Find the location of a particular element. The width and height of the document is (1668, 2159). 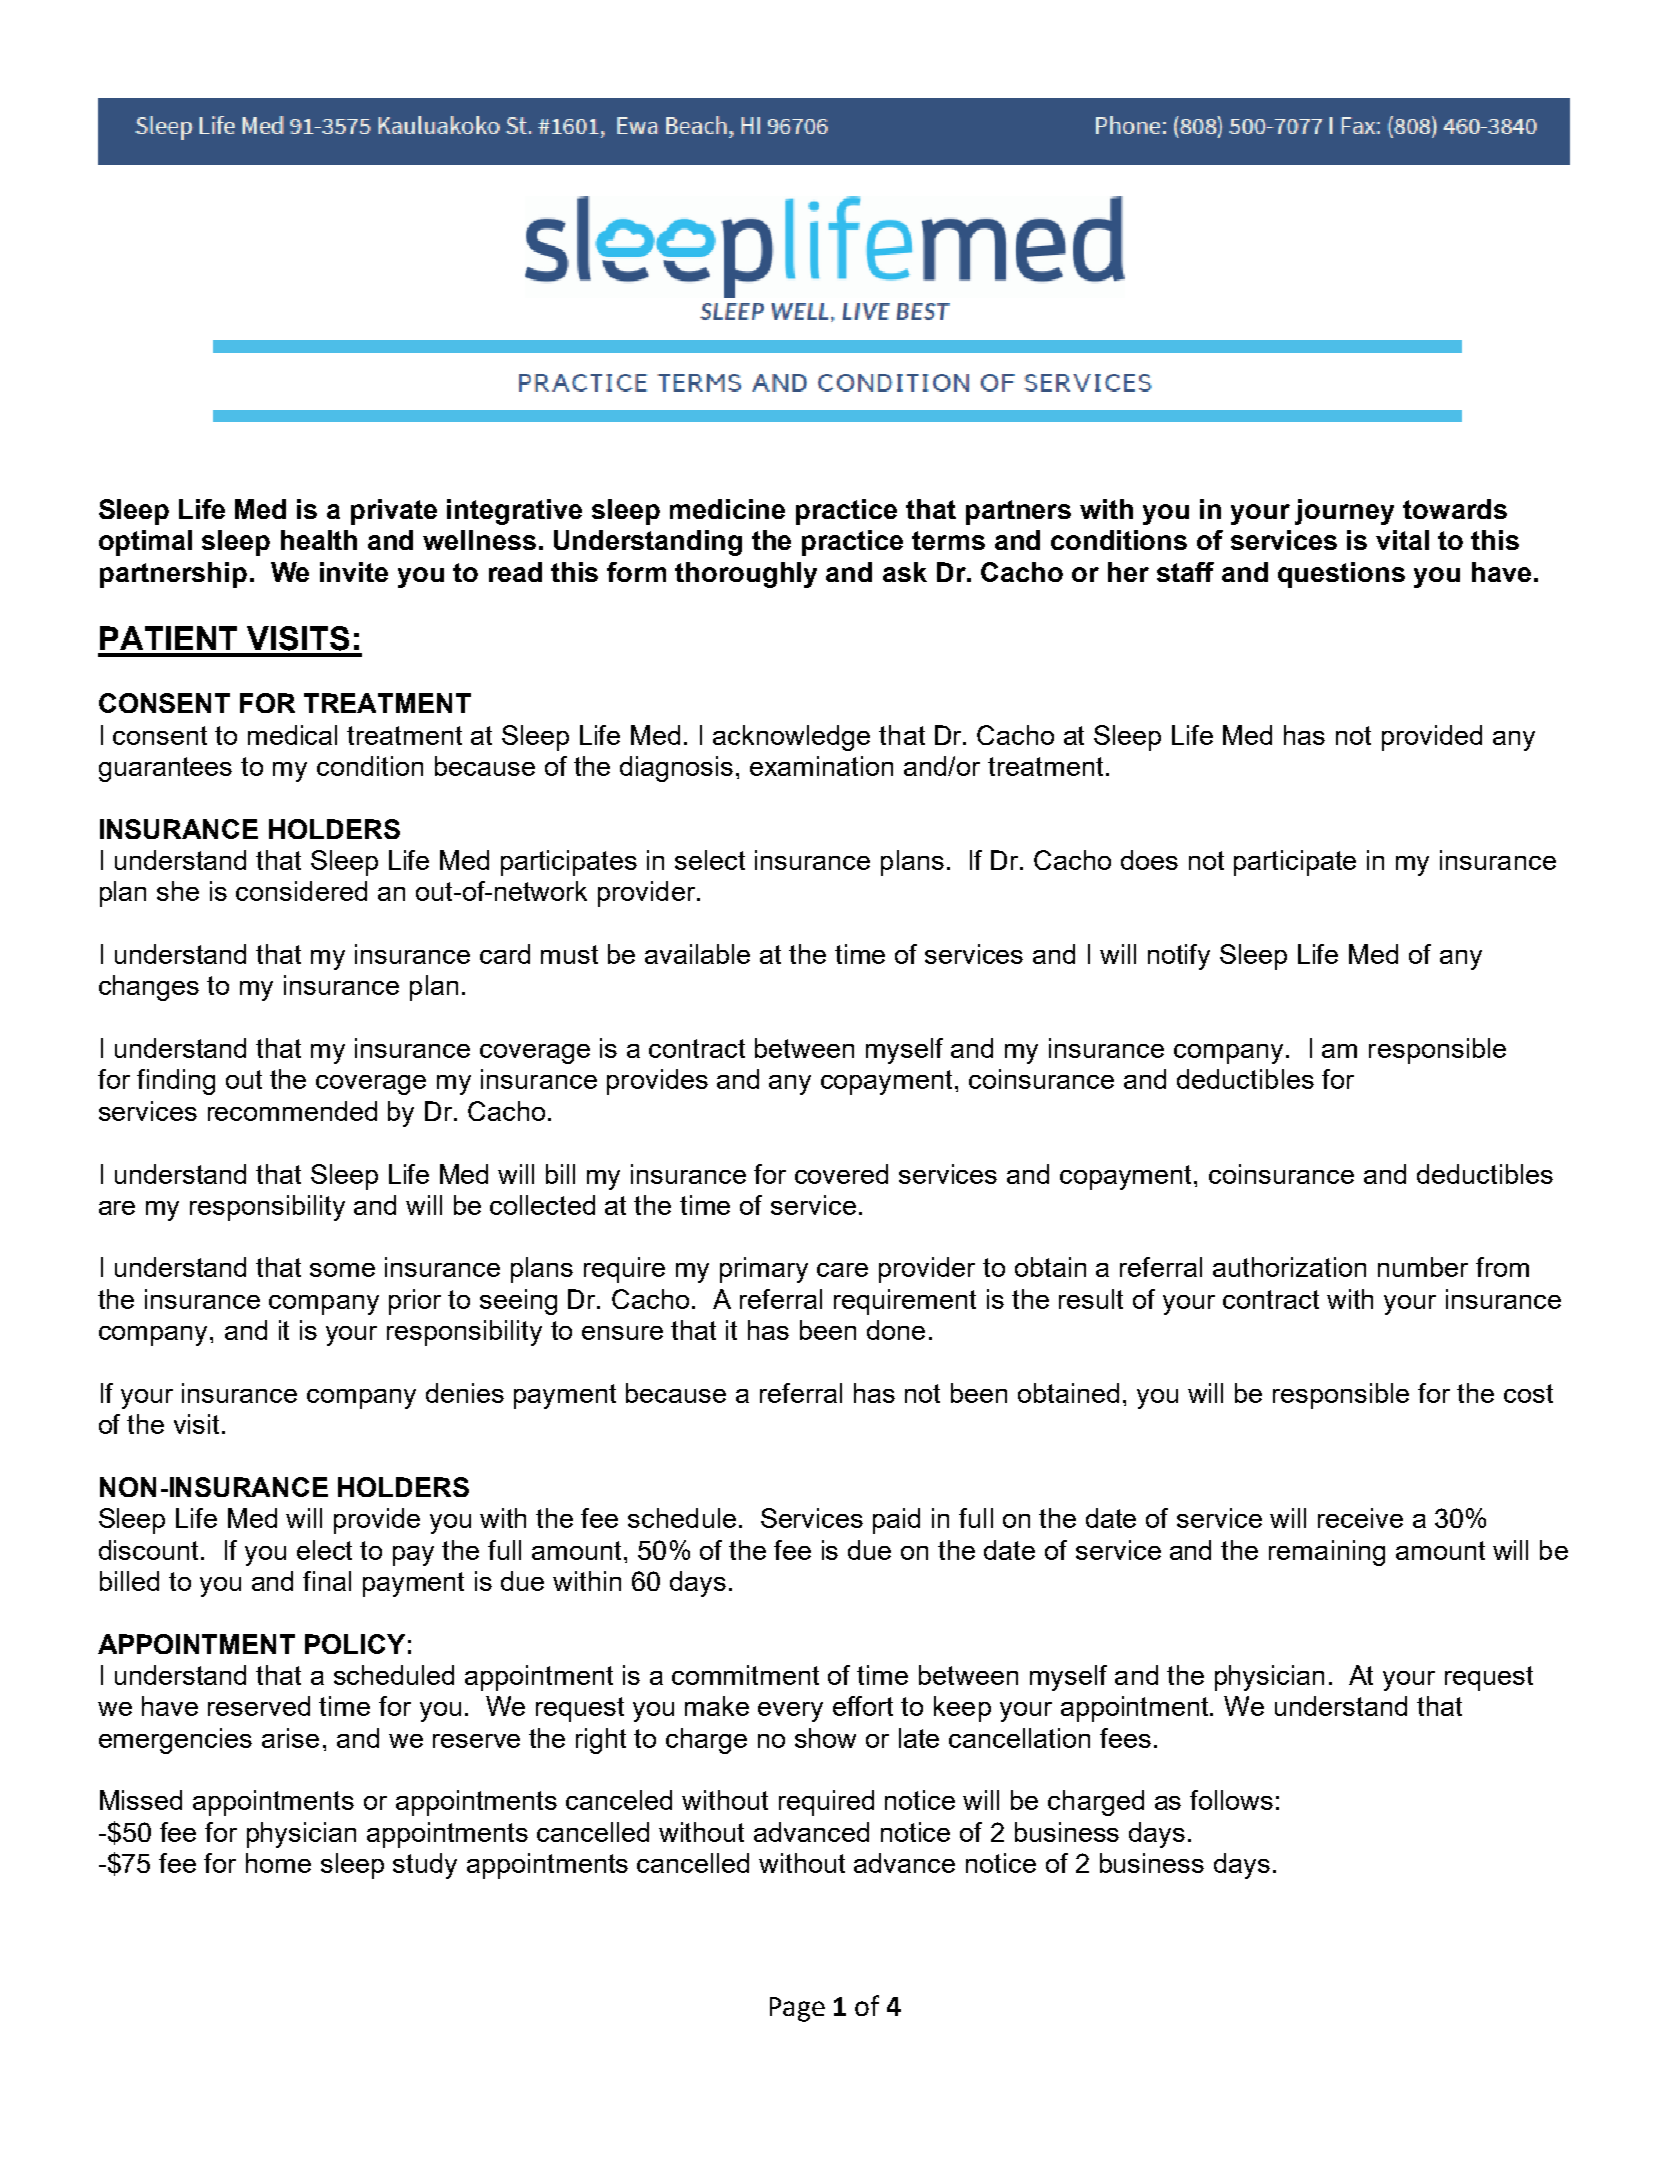

ask is located at coordinates (905, 572).
